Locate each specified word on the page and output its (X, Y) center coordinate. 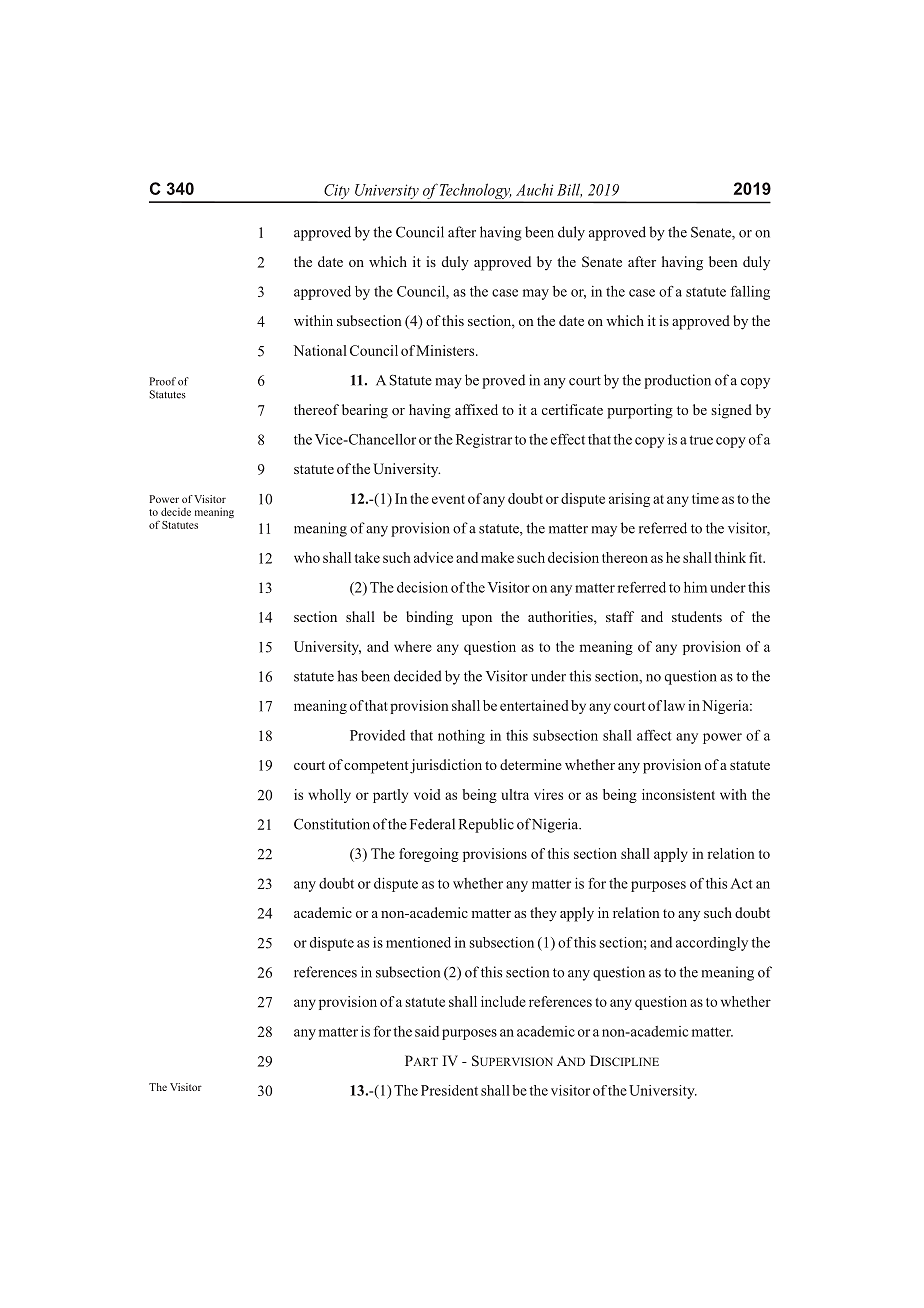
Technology (475, 192)
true (701, 440)
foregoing (429, 855)
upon (477, 620)
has (347, 676)
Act (741, 883)
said (427, 1031)
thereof (316, 409)
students (697, 616)
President (449, 1090)
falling (750, 293)
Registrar (484, 441)
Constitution (332, 824)
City (337, 193)
